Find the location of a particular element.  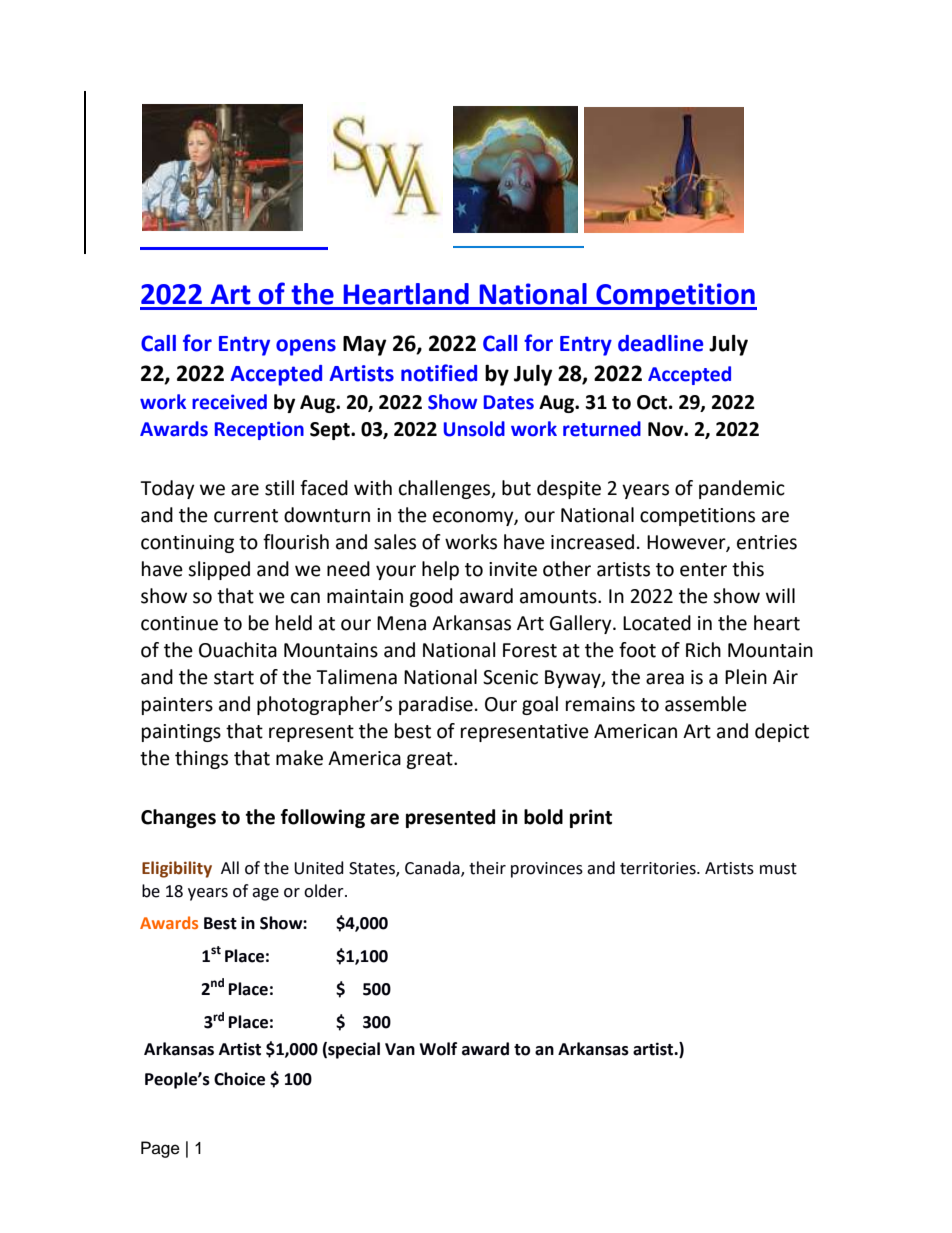

help is located at coordinates (440, 570).
